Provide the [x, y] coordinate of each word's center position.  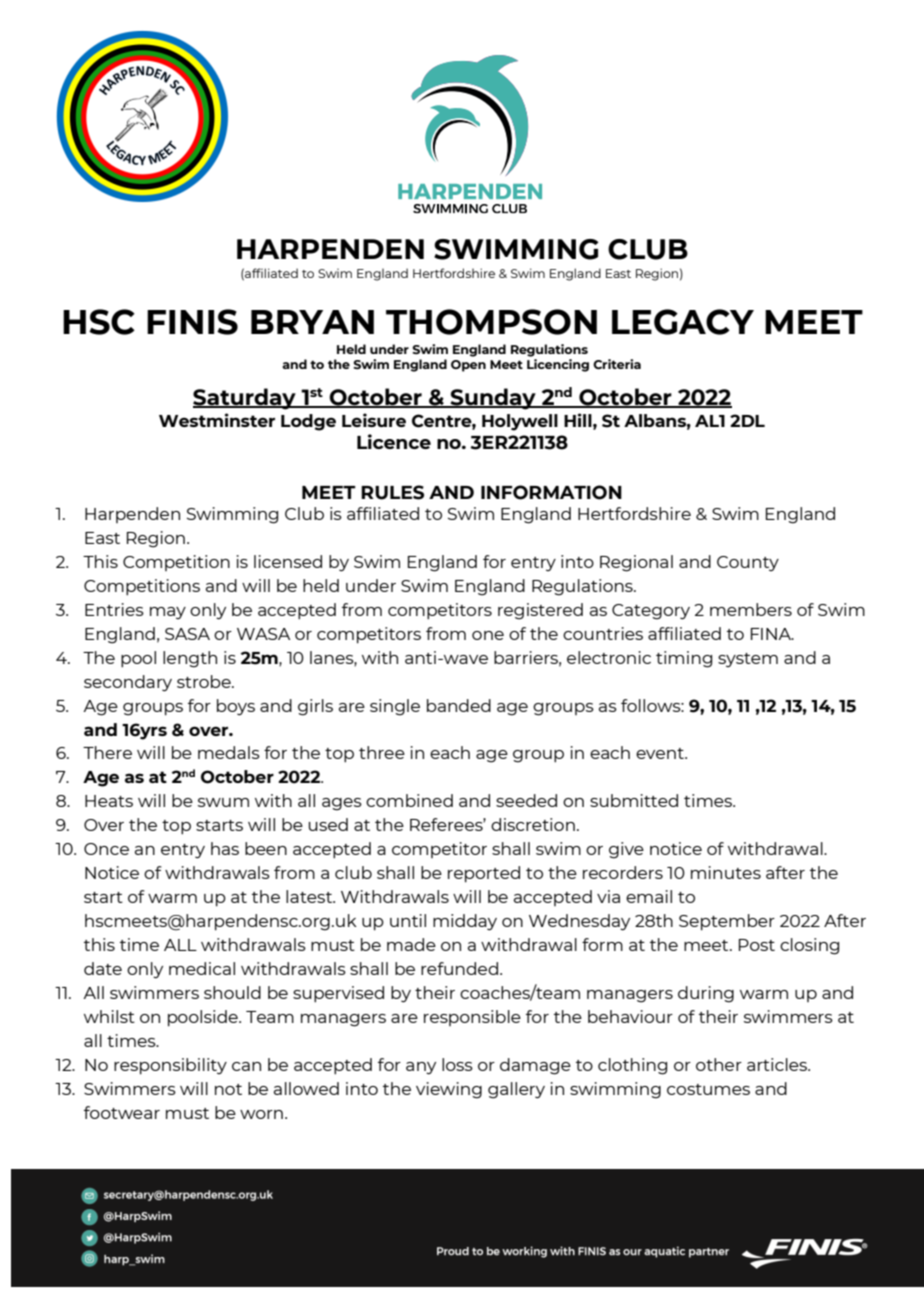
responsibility [170, 1066]
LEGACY [683, 322]
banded [459, 705]
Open [468, 366]
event [661, 753]
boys [236, 707]
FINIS [192, 322]
